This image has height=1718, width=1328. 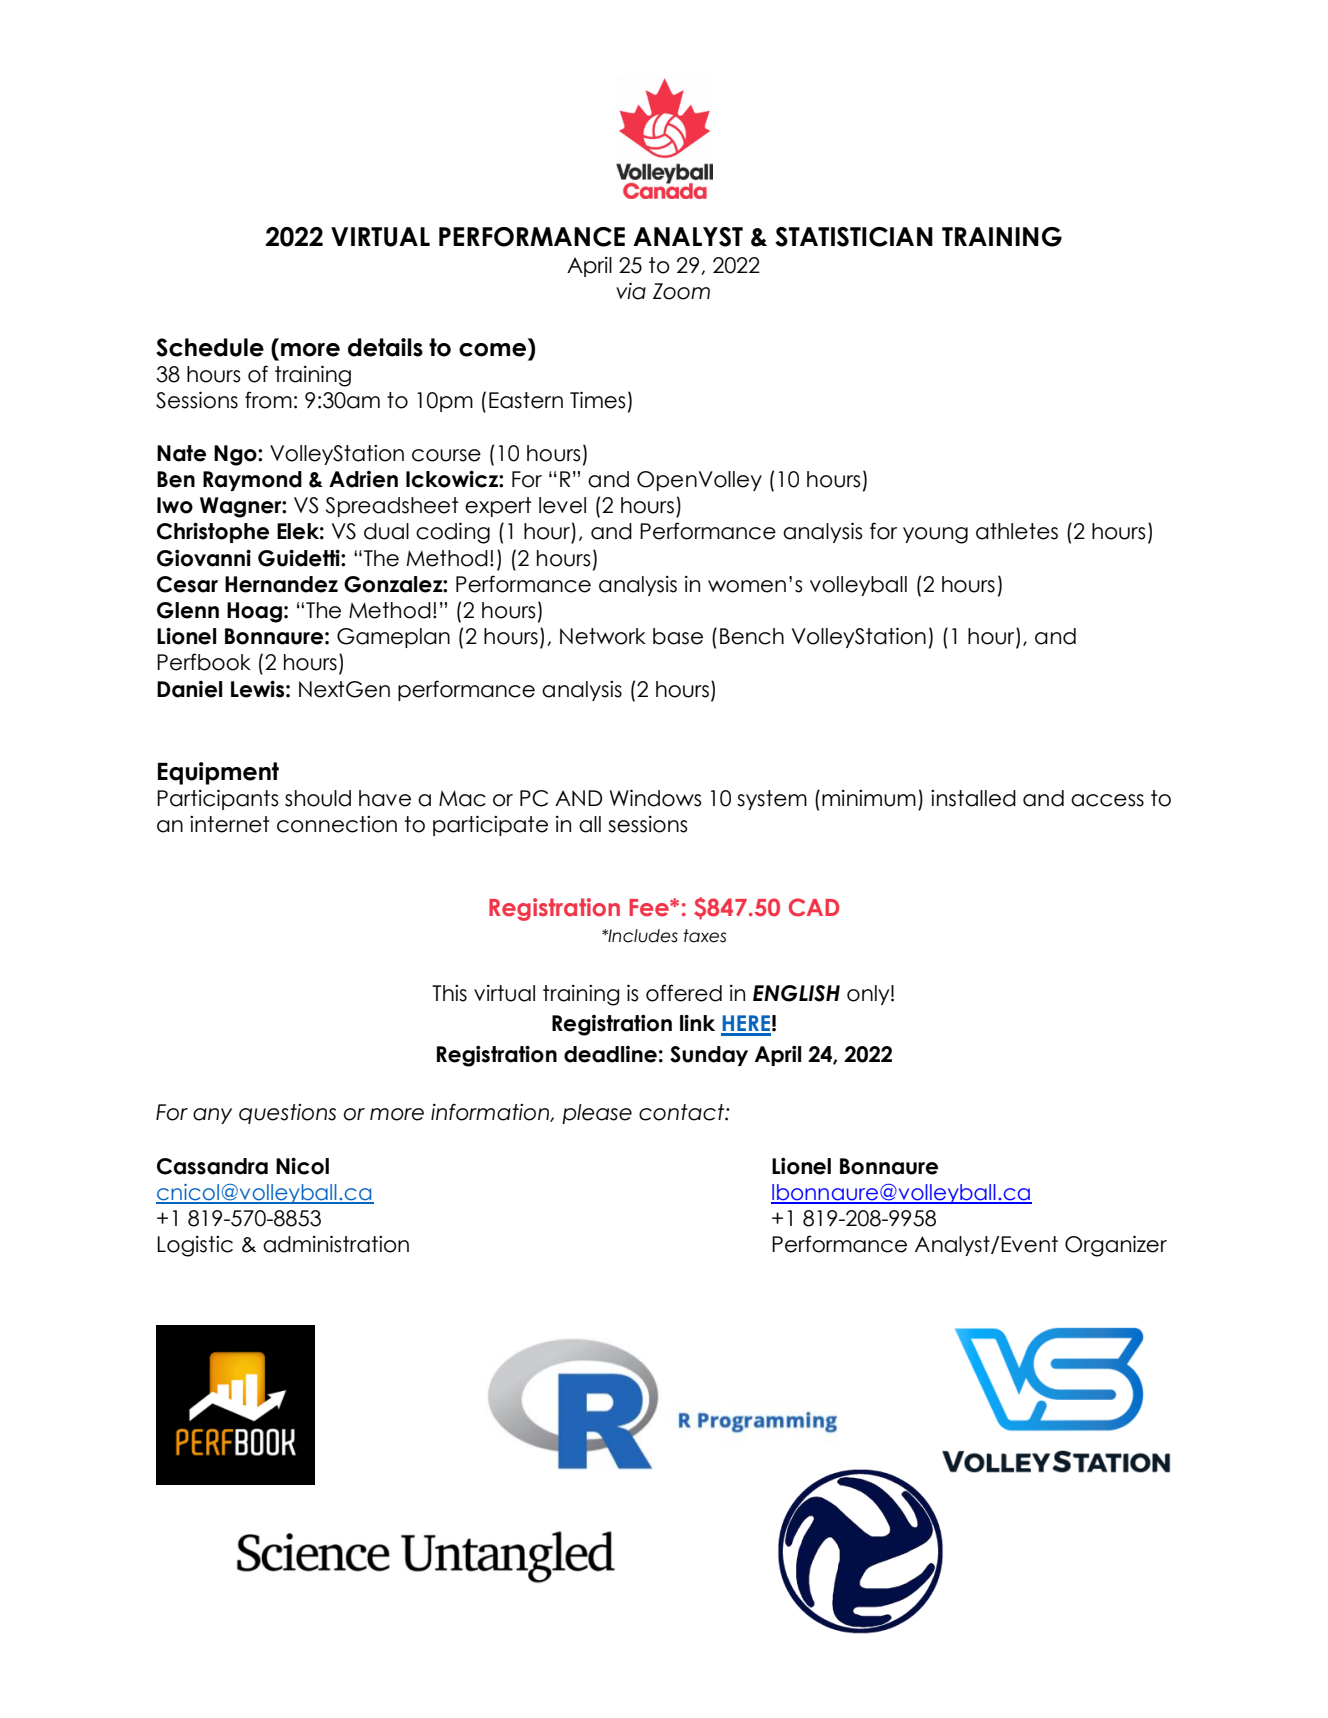 What do you see at coordinates (854, 237) in the image?
I see `STATISTICIAN` at bounding box center [854, 237].
